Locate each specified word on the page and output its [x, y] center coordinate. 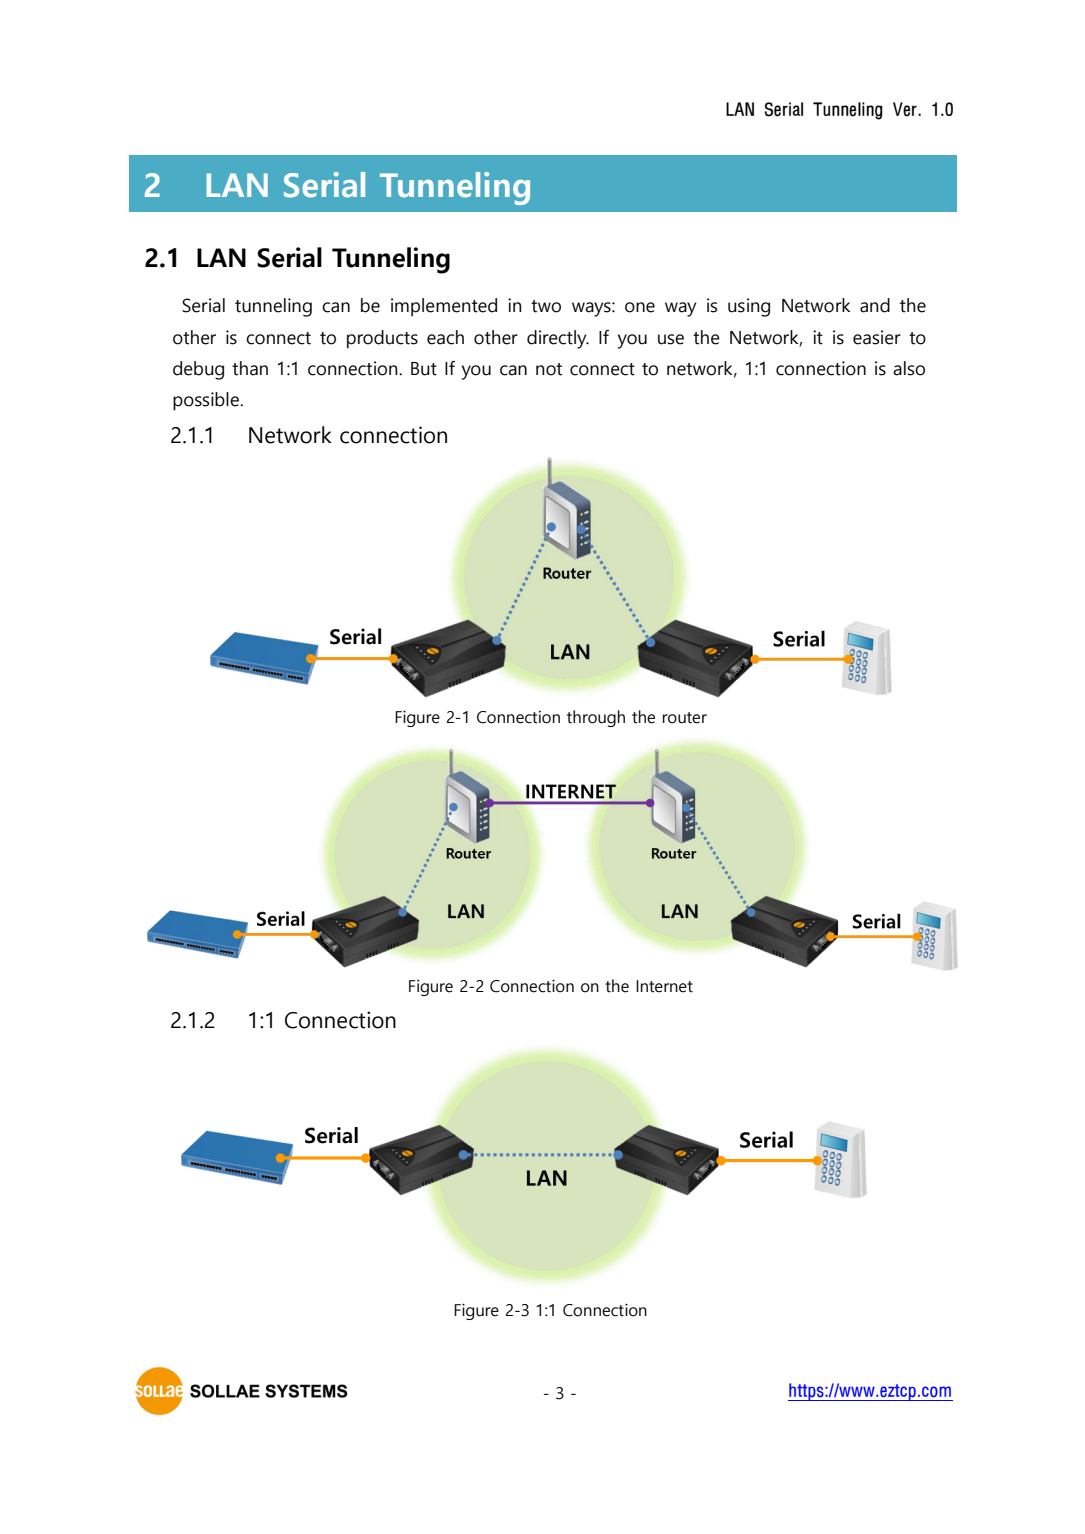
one [640, 307]
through [596, 718]
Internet [664, 986]
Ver [906, 109]
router [685, 718]
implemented [444, 307]
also [909, 368]
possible [207, 401]
